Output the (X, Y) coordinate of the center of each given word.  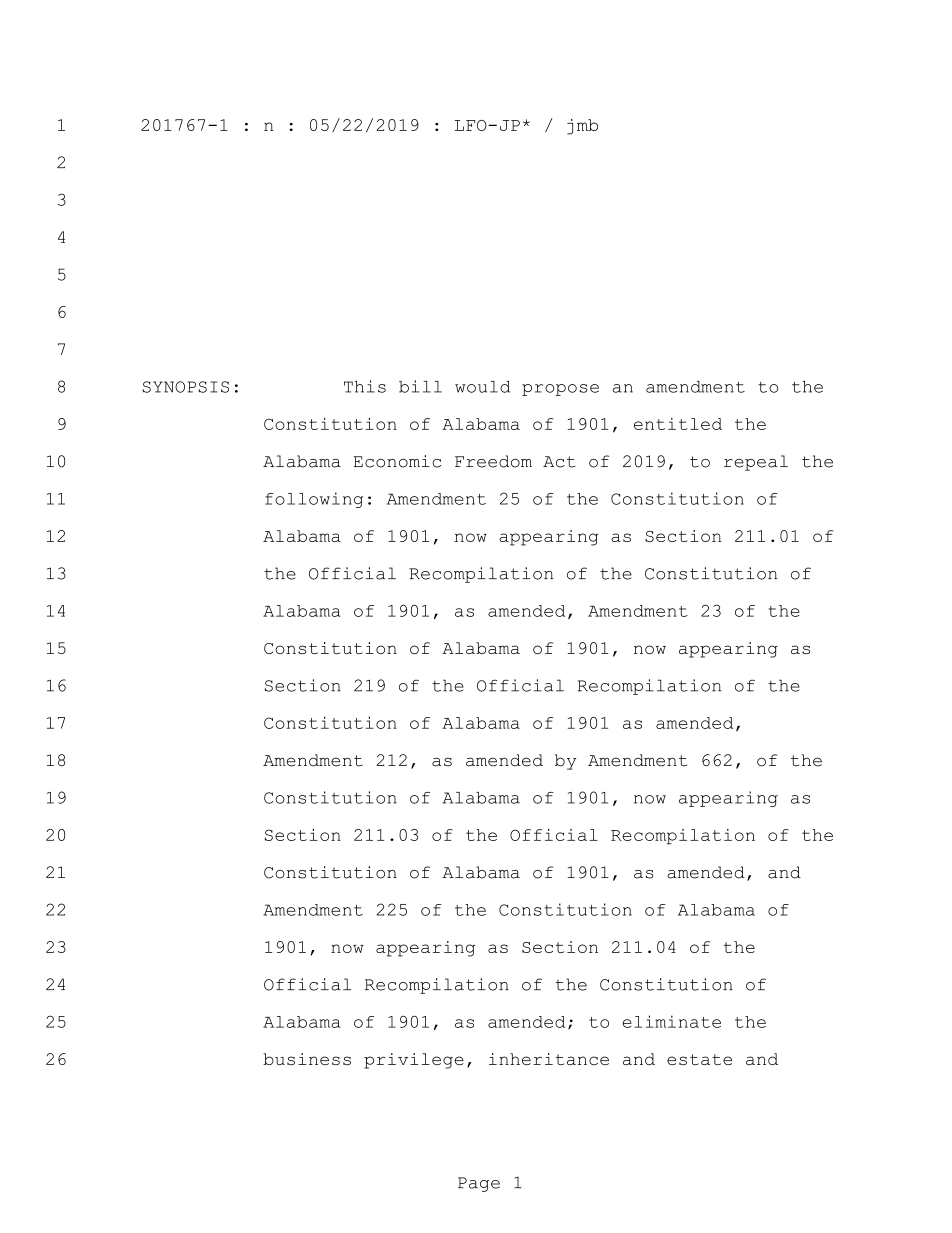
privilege (414, 1061)
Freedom (493, 461)
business (307, 1059)
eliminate (671, 1021)
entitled (678, 424)
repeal (756, 463)
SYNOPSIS (185, 387)
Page (479, 1184)
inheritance (549, 1059)
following (314, 500)
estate (699, 1059)
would (482, 387)
